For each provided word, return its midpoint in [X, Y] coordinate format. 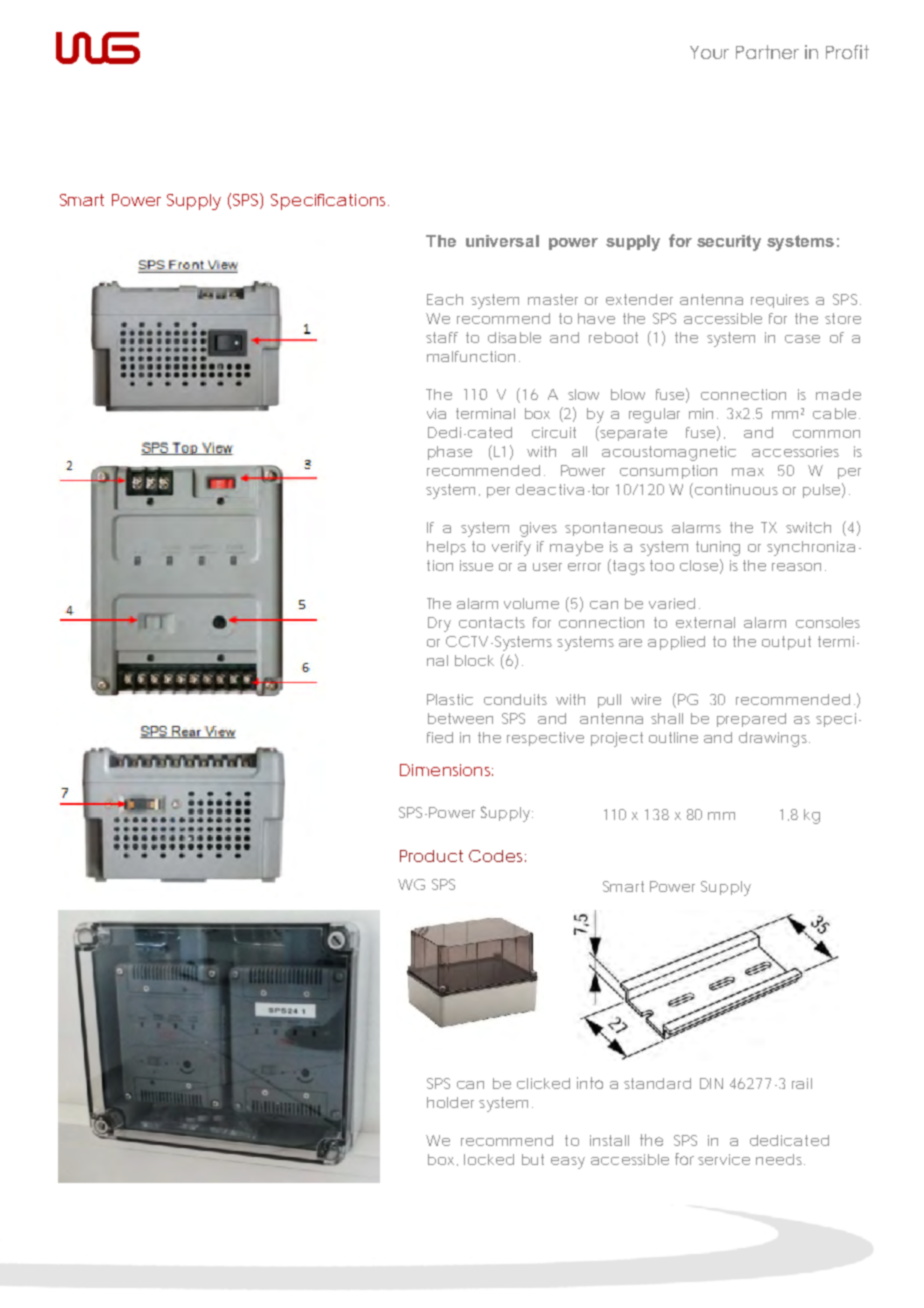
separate [633, 434]
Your [709, 52]
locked [489, 1159]
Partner [767, 52]
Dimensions [446, 770]
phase [450, 453]
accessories [795, 451]
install [609, 1140]
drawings [774, 739]
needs [780, 1159]
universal [502, 241]
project [617, 739]
